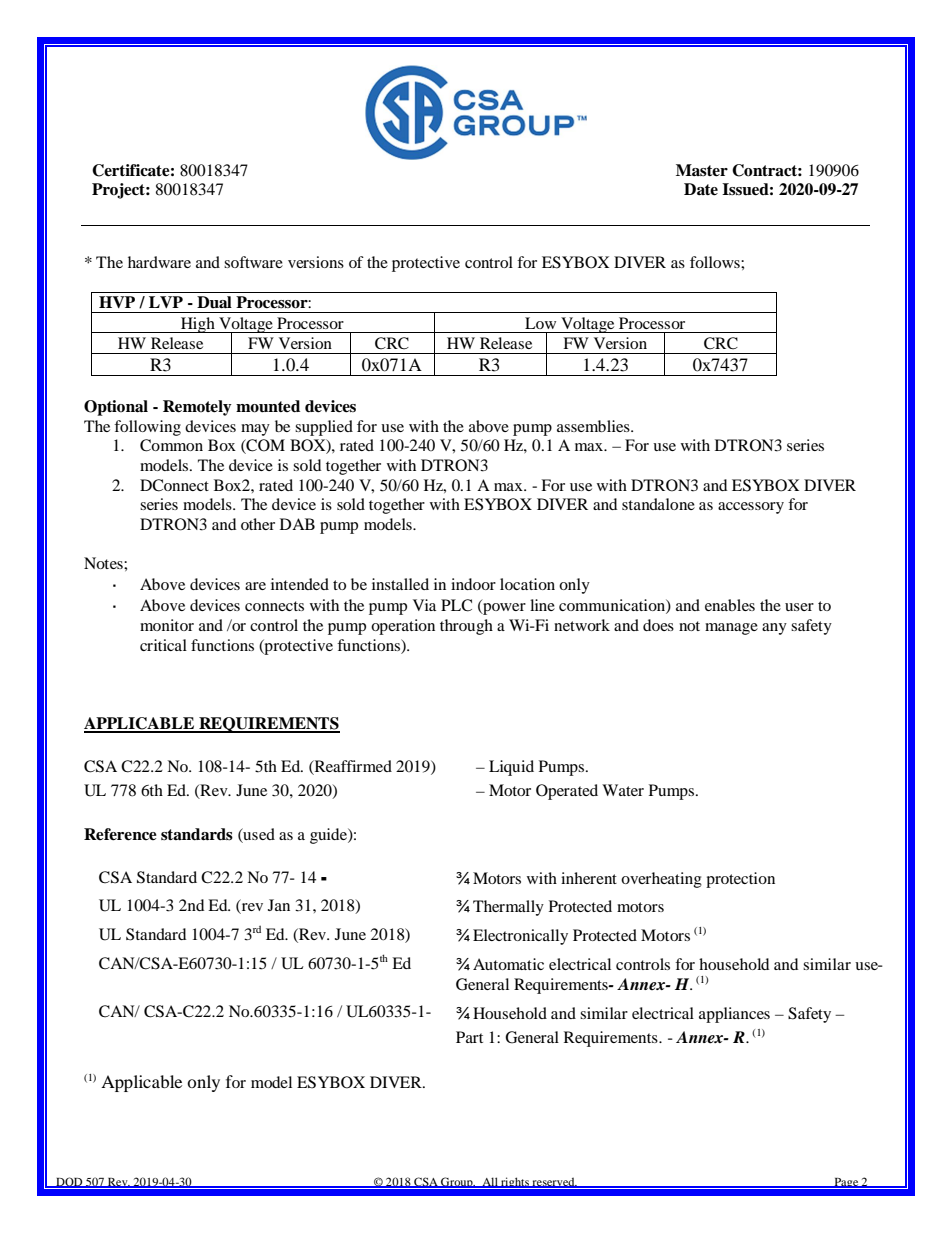 The height and width of the page is (1233, 952). What do you see at coordinates (623, 790) in the page?
I see `Water` at bounding box center [623, 790].
